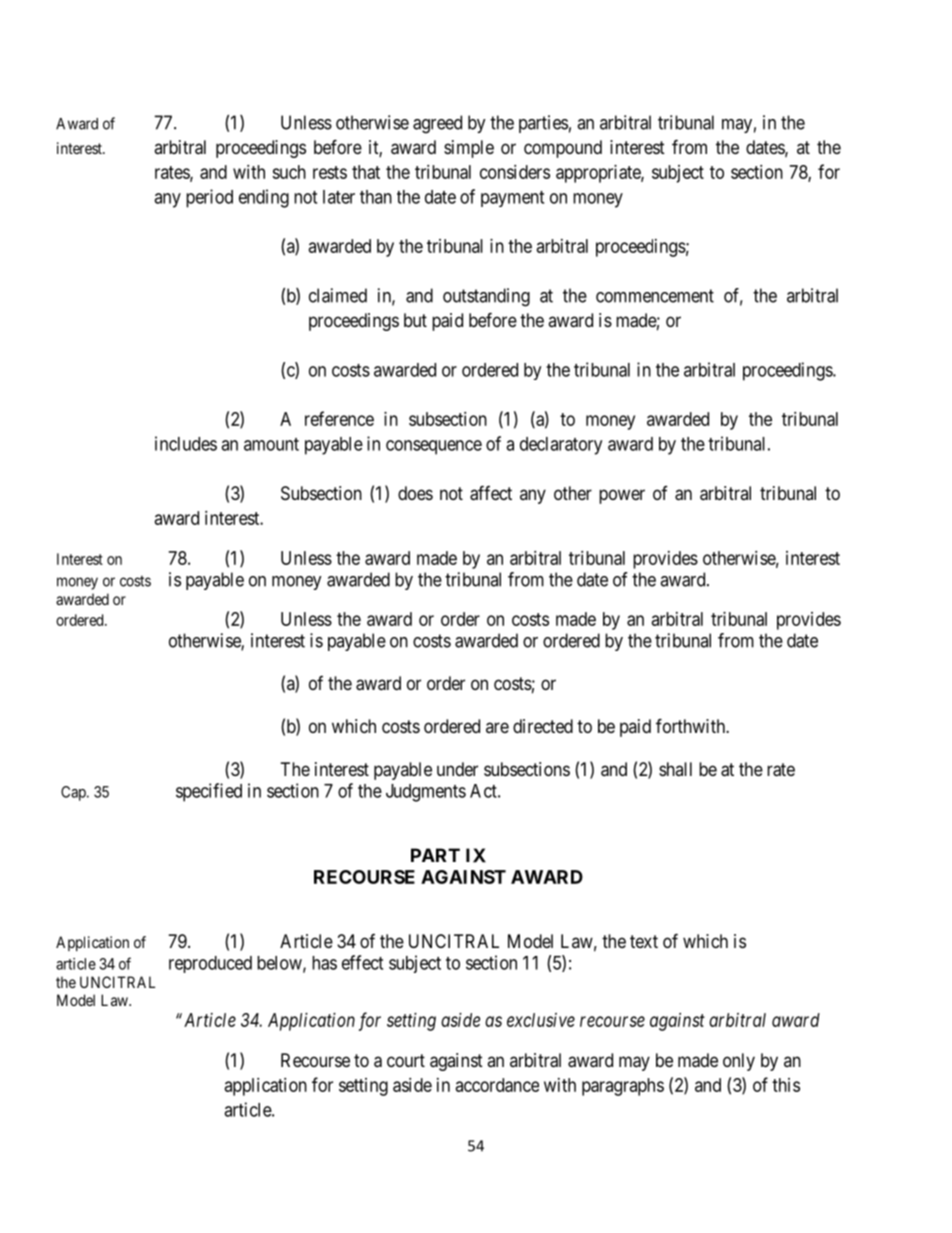 This page has height=1233, width=952. What do you see at coordinates (563, 149) in the page?
I see `compound` at bounding box center [563, 149].
